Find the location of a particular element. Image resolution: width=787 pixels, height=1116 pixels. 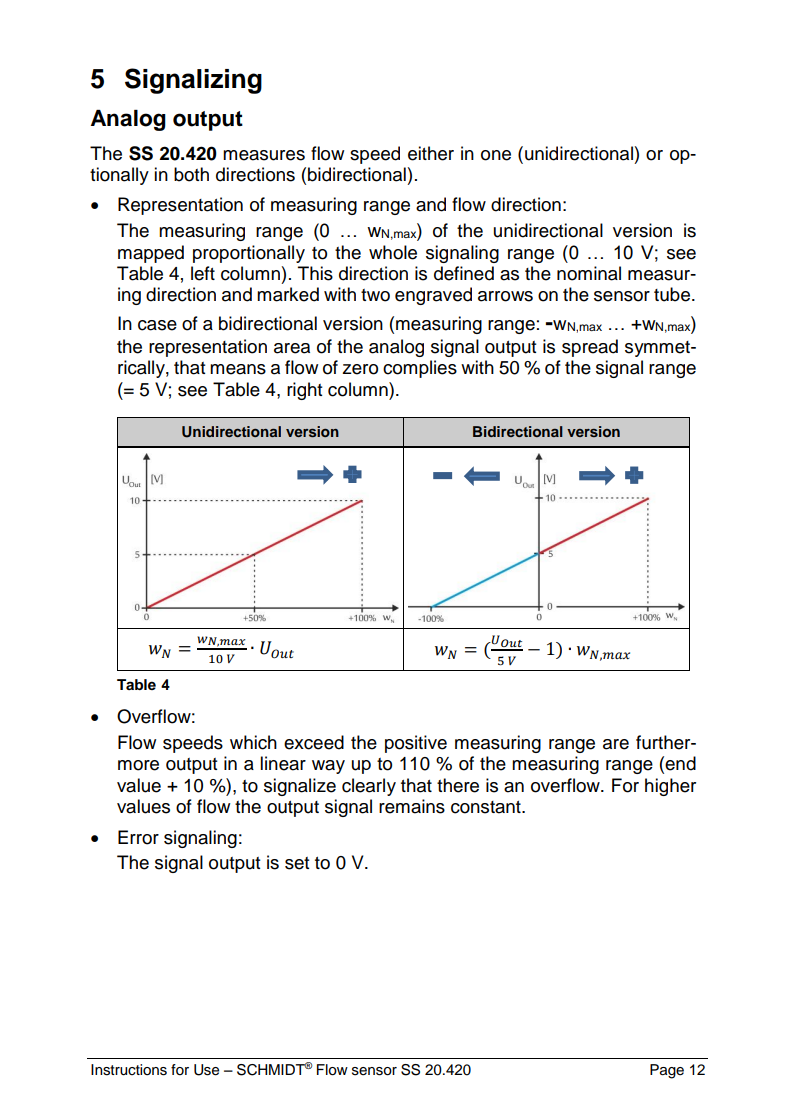

nominal is located at coordinates (589, 273).
